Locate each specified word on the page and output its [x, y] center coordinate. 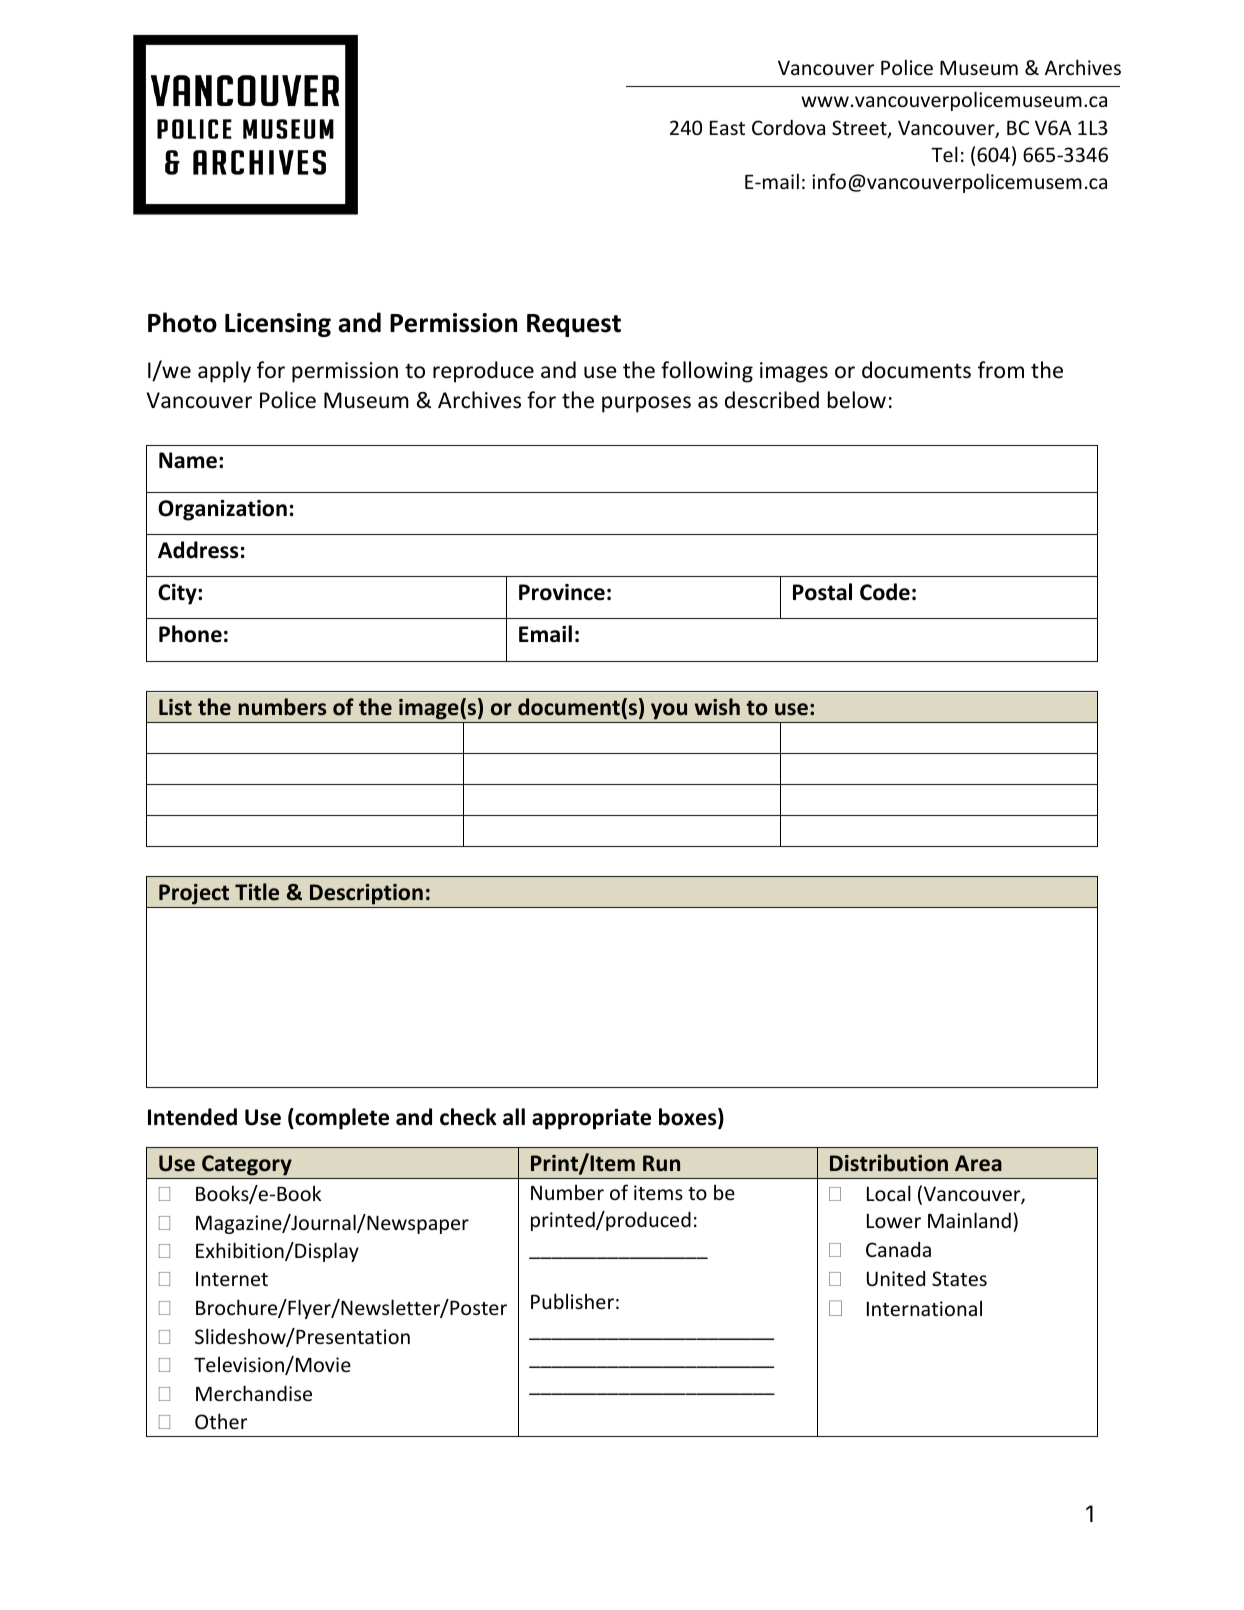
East [727, 128]
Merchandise [254, 1393]
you [669, 713]
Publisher [572, 1301]
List [175, 707]
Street [860, 129]
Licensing [278, 325]
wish [717, 707]
